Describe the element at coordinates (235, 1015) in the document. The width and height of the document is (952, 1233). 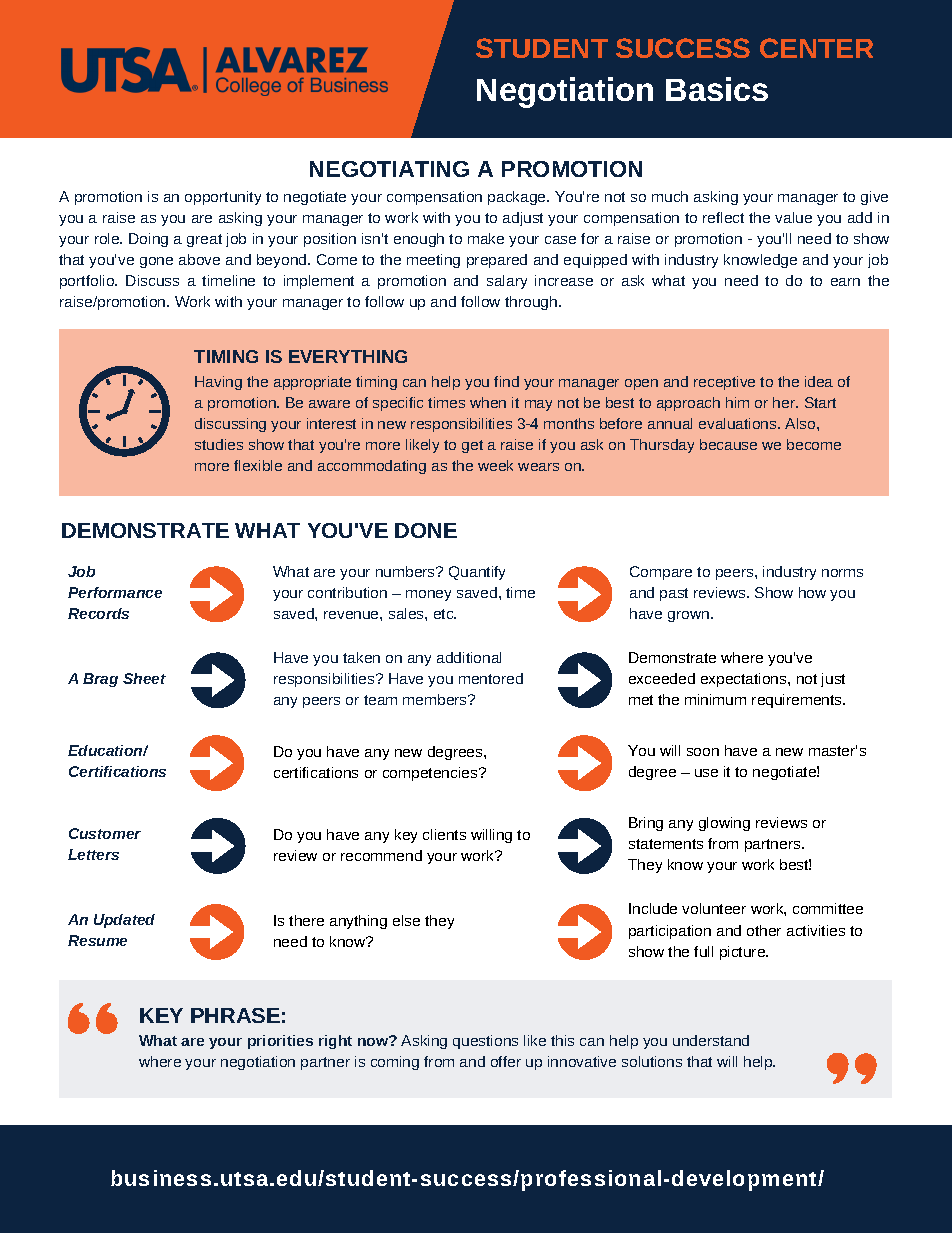
I see `PHRASE` at that location.
